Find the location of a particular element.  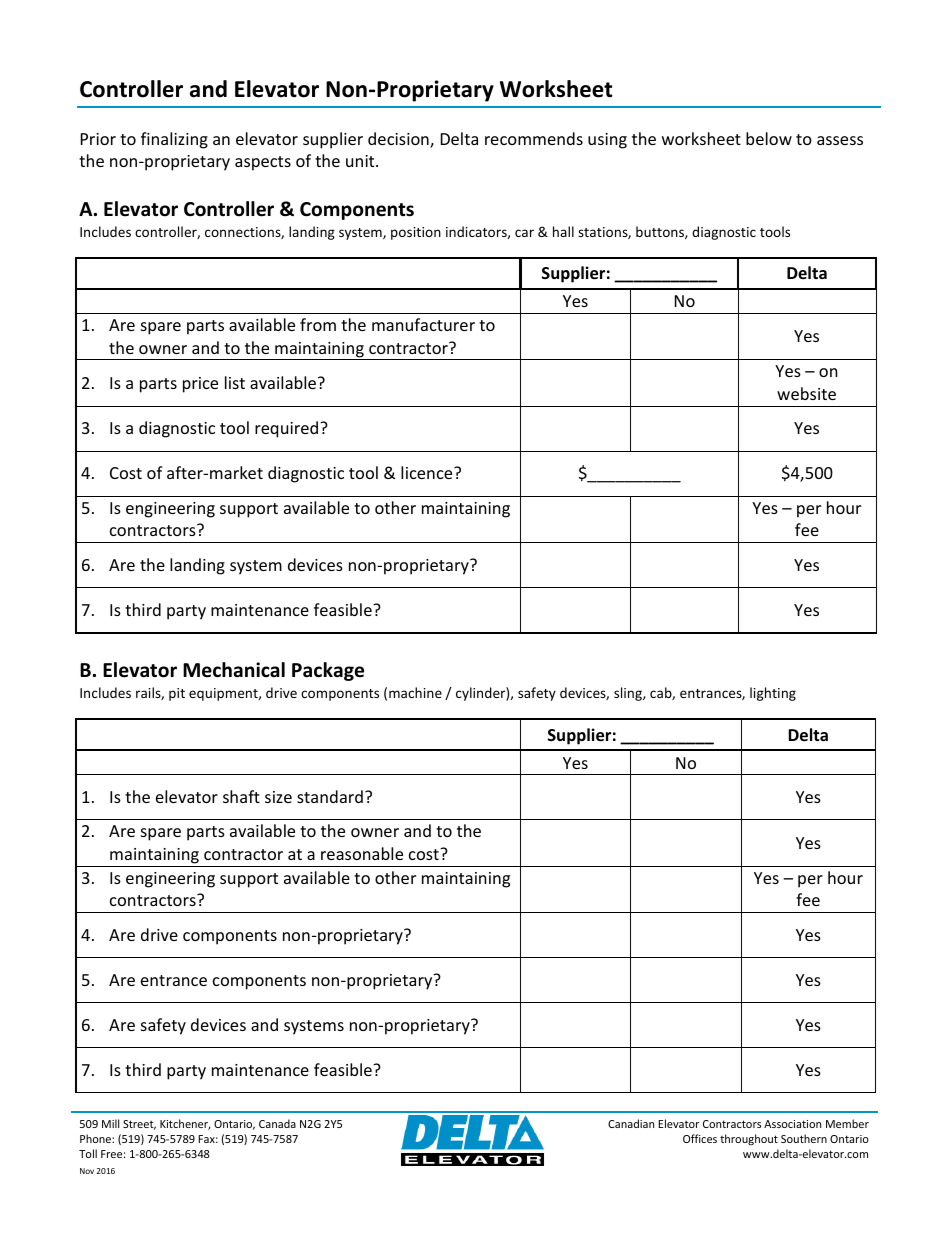

Mill is located at coordinates (110, 1123).
